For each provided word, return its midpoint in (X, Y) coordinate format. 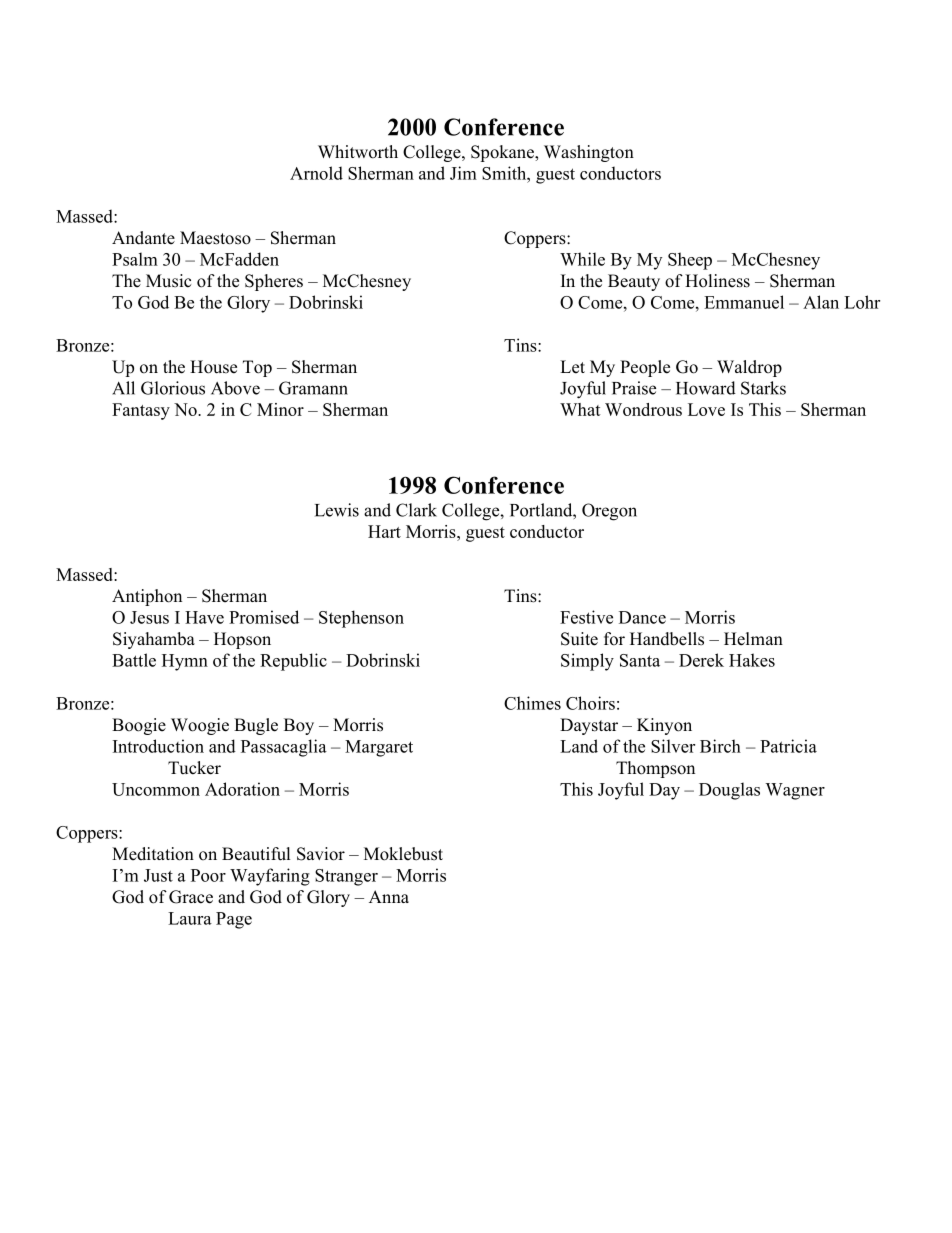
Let (572, 367)
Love (706, 409)
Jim (463, 173)
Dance (642, 617)
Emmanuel (744, 302)
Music (168, 281)
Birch (720, 746)
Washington (589, 153)
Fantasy (141, 411)
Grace (191, 897)
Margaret (379, 748)
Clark (416, 510)
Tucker (194, 768)
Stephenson (361, 619)
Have (204, 617)
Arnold (316, 173)
